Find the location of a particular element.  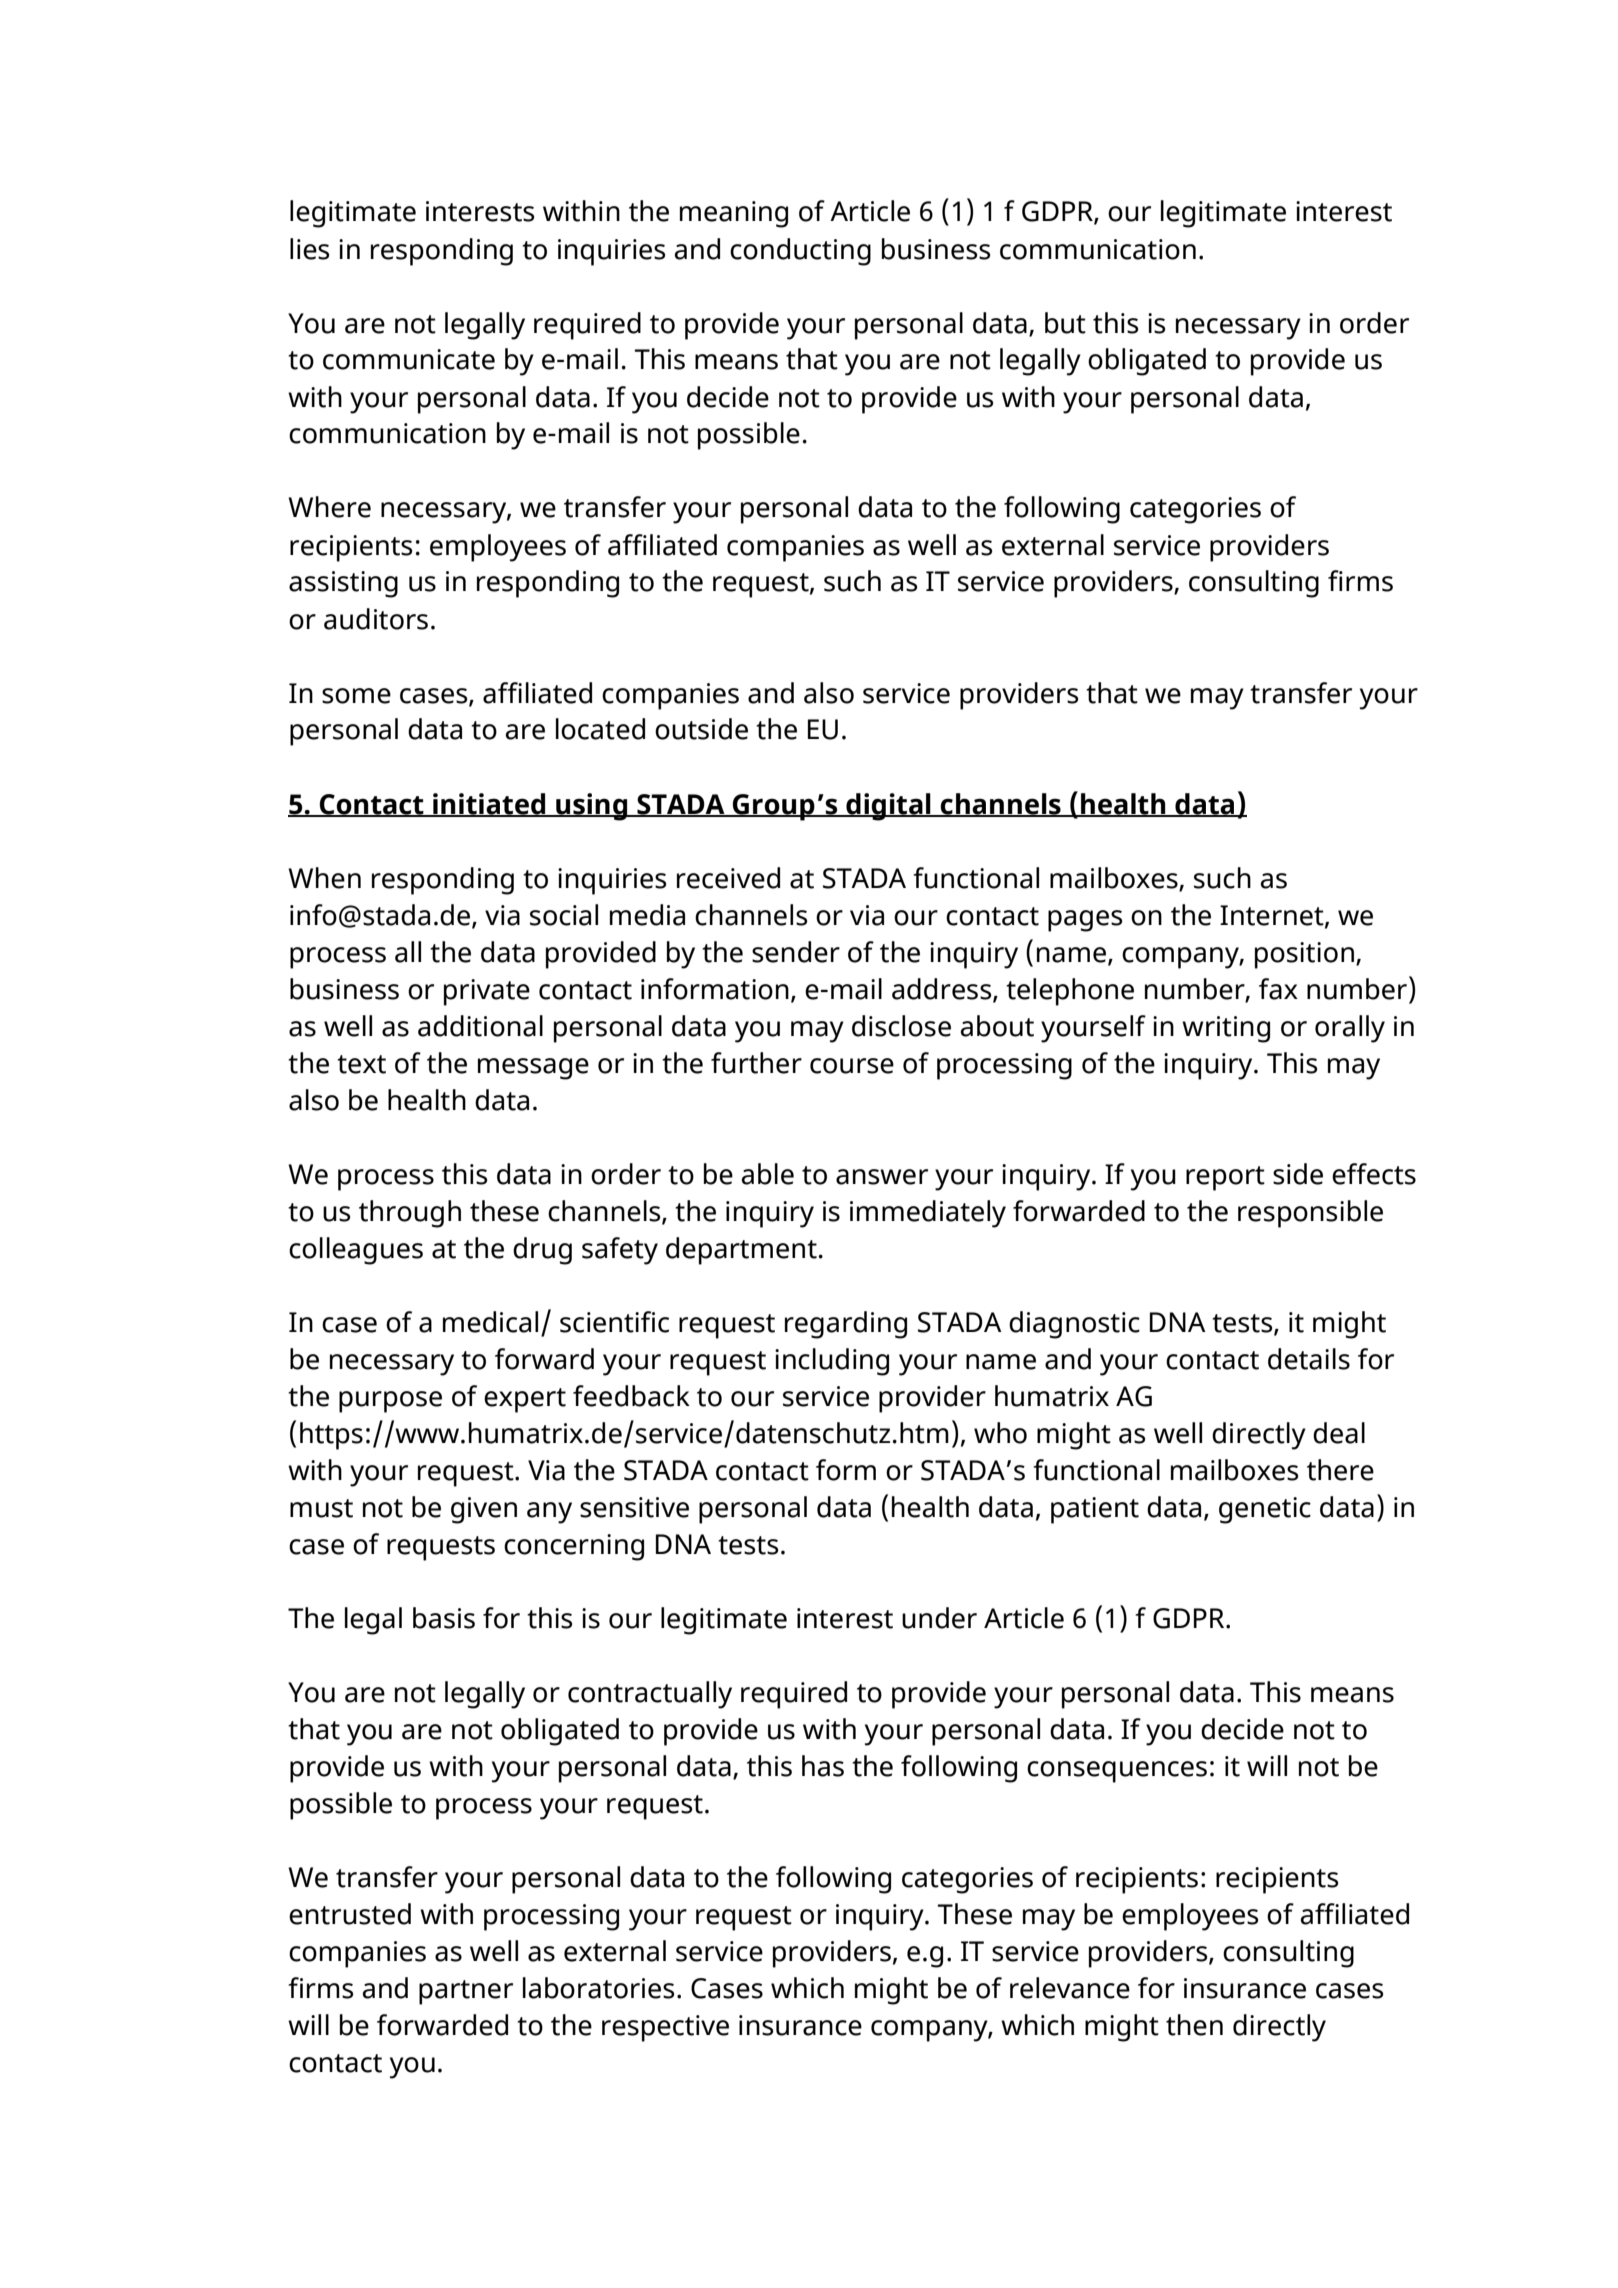

report is located at coordinates (1225, 1178).
